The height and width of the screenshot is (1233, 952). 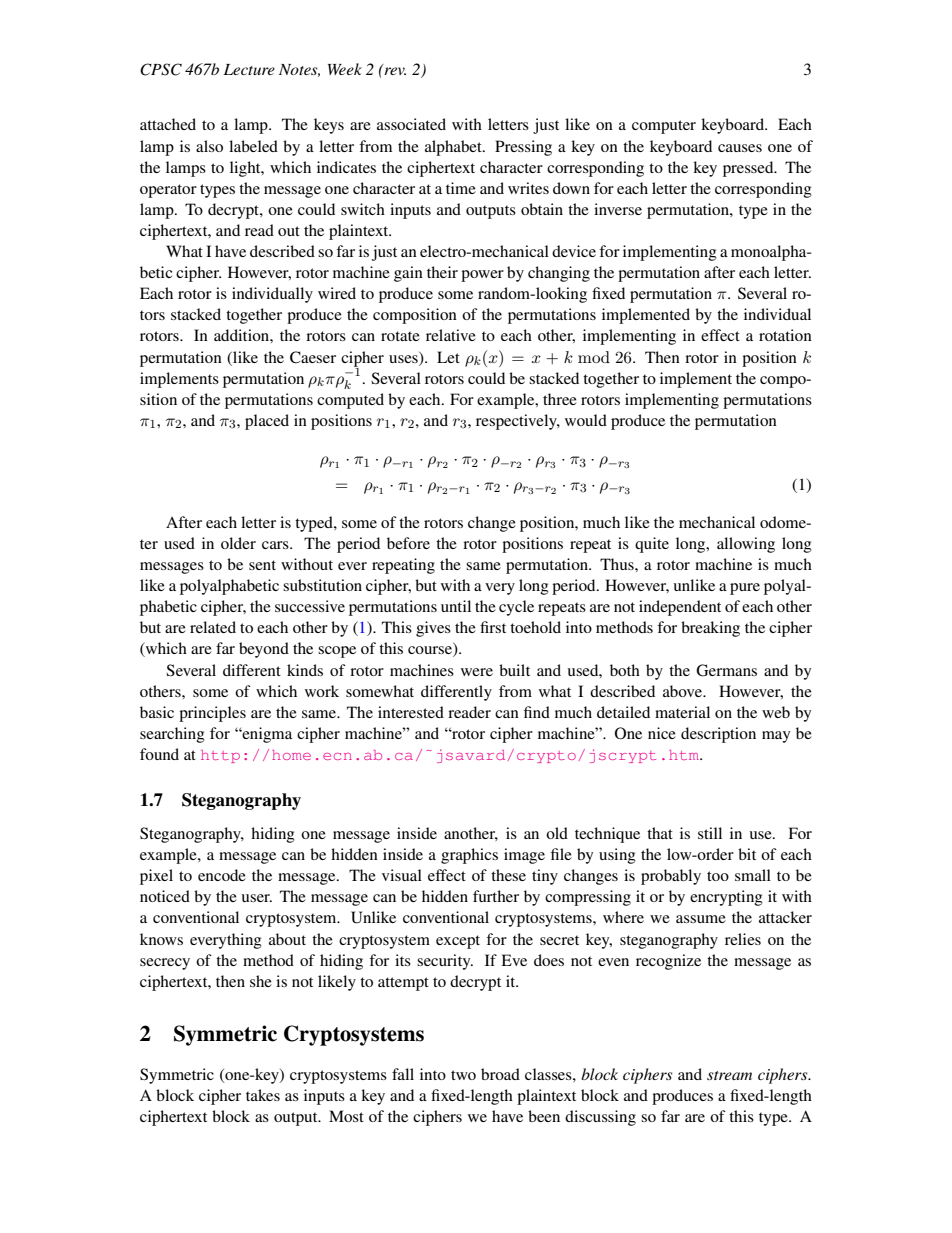 I want to click on takes, so click(x=263, y=1095).
